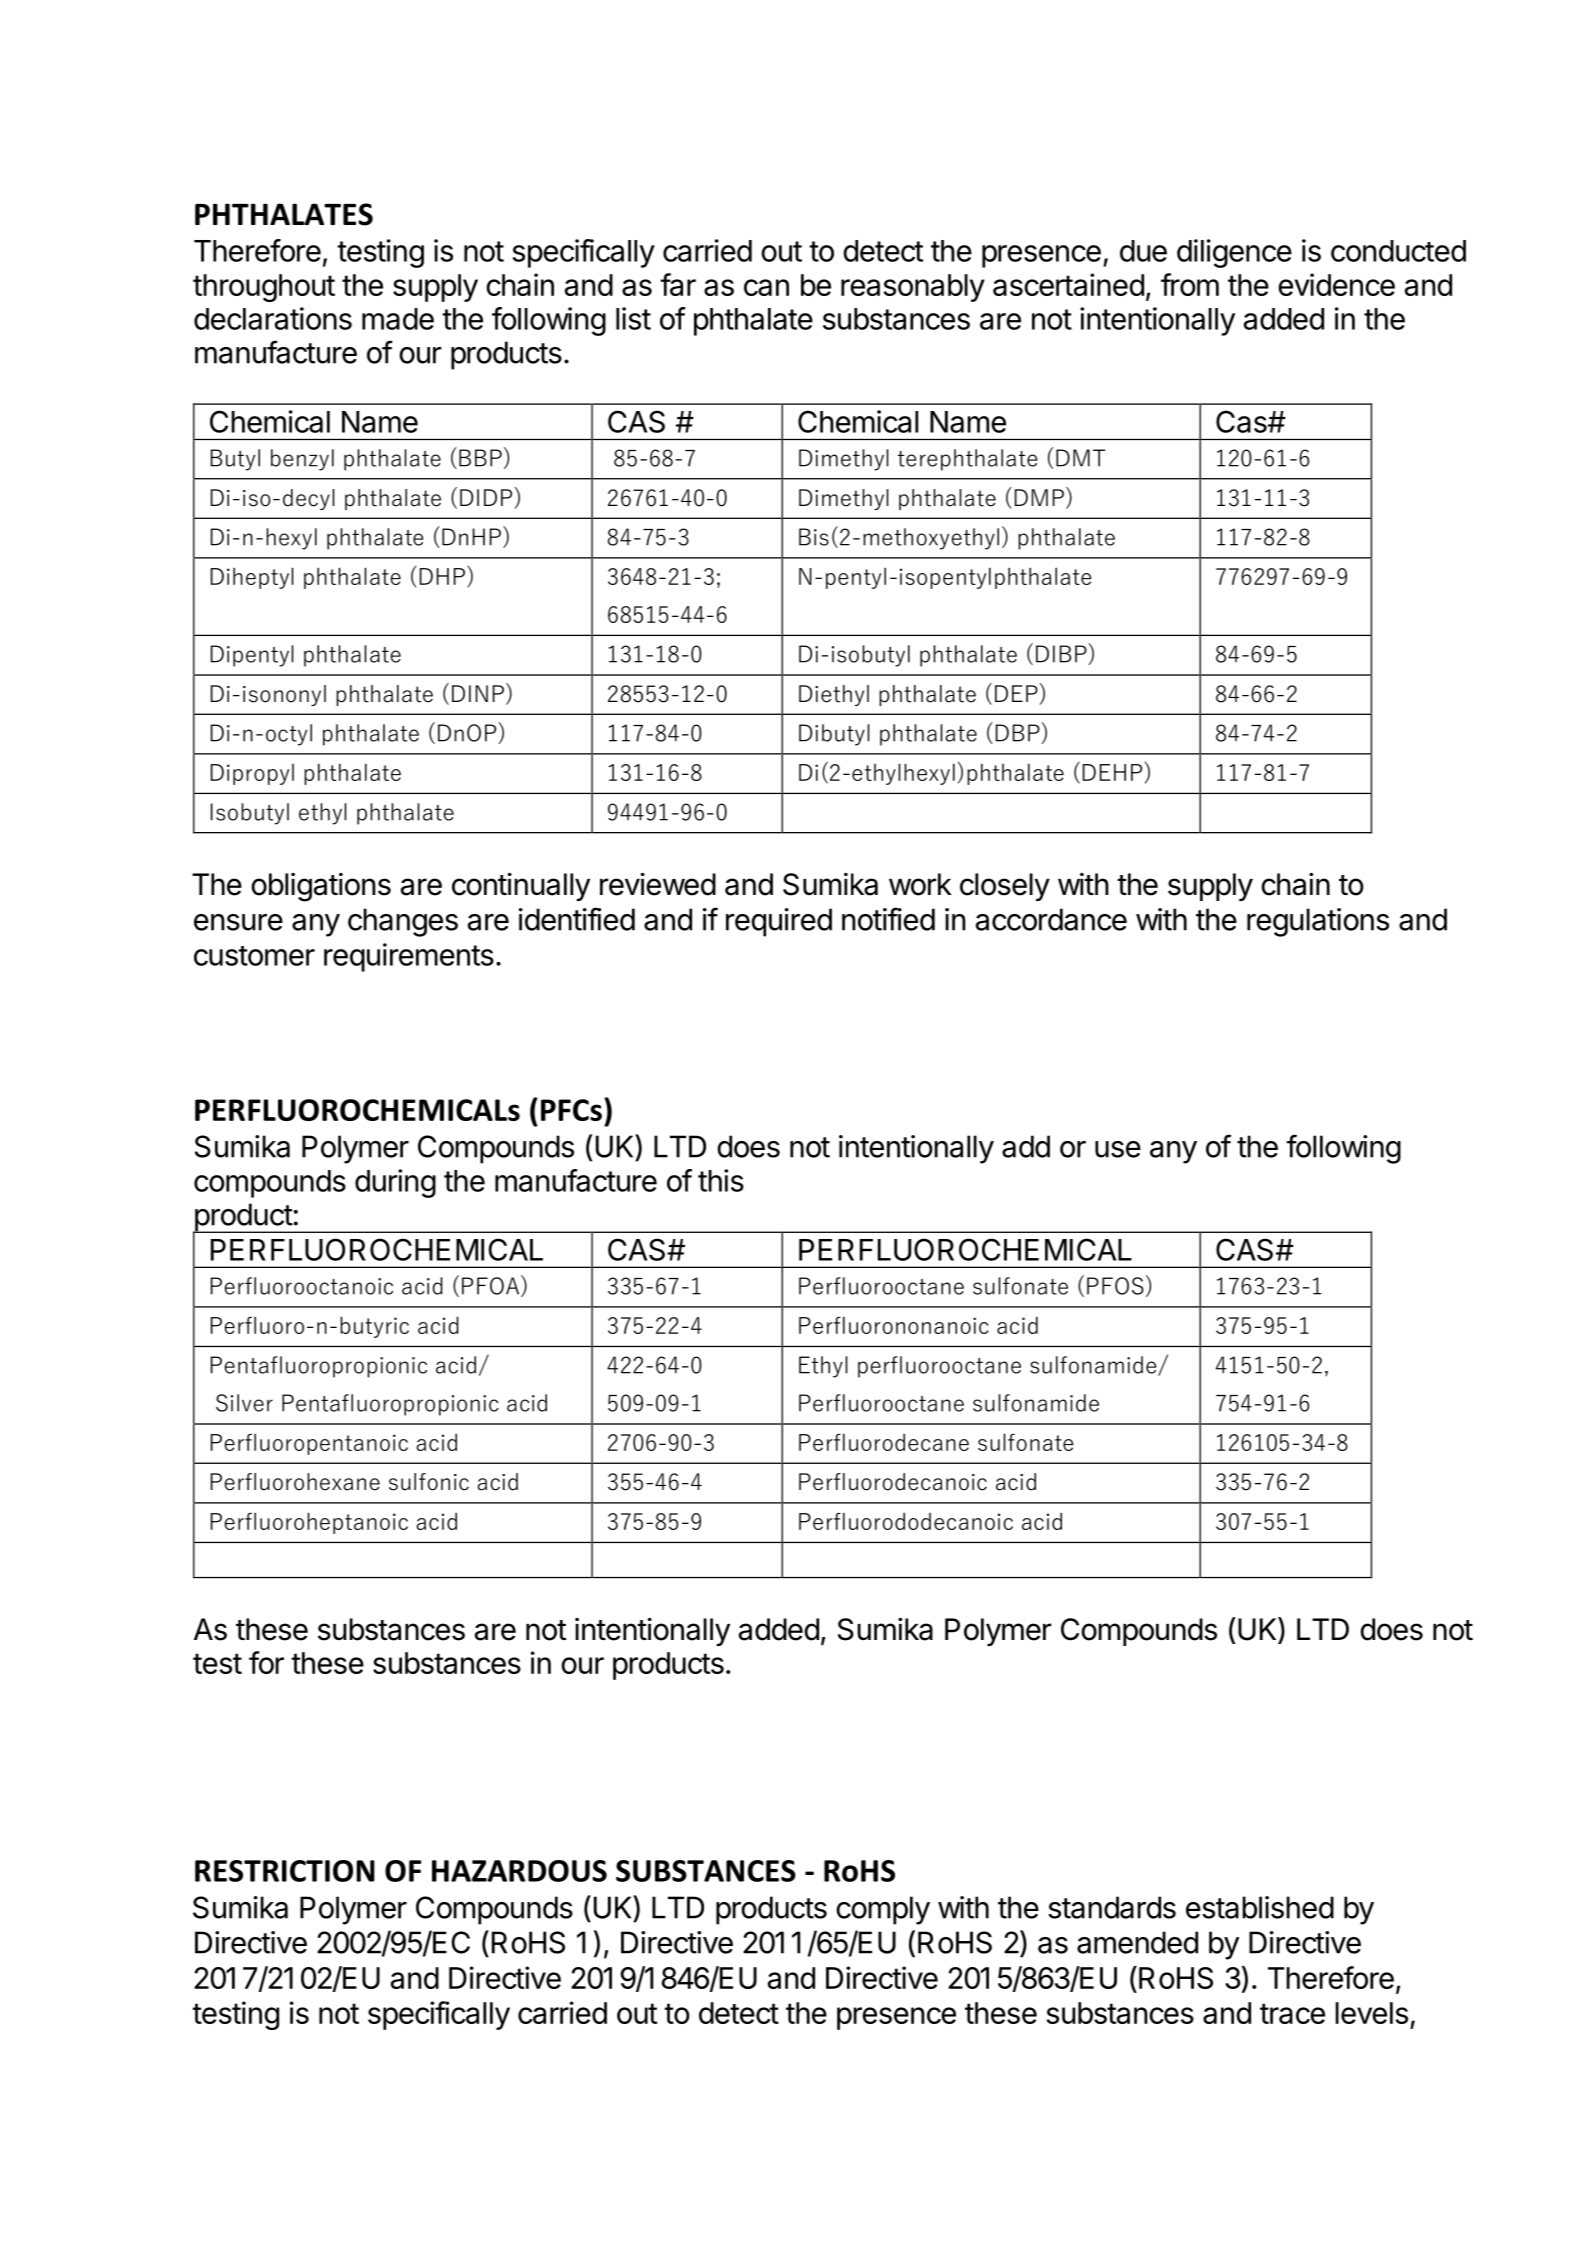  Describe the element at coordinates (1112, 772) in the document. I see `DEHP` at that location.
